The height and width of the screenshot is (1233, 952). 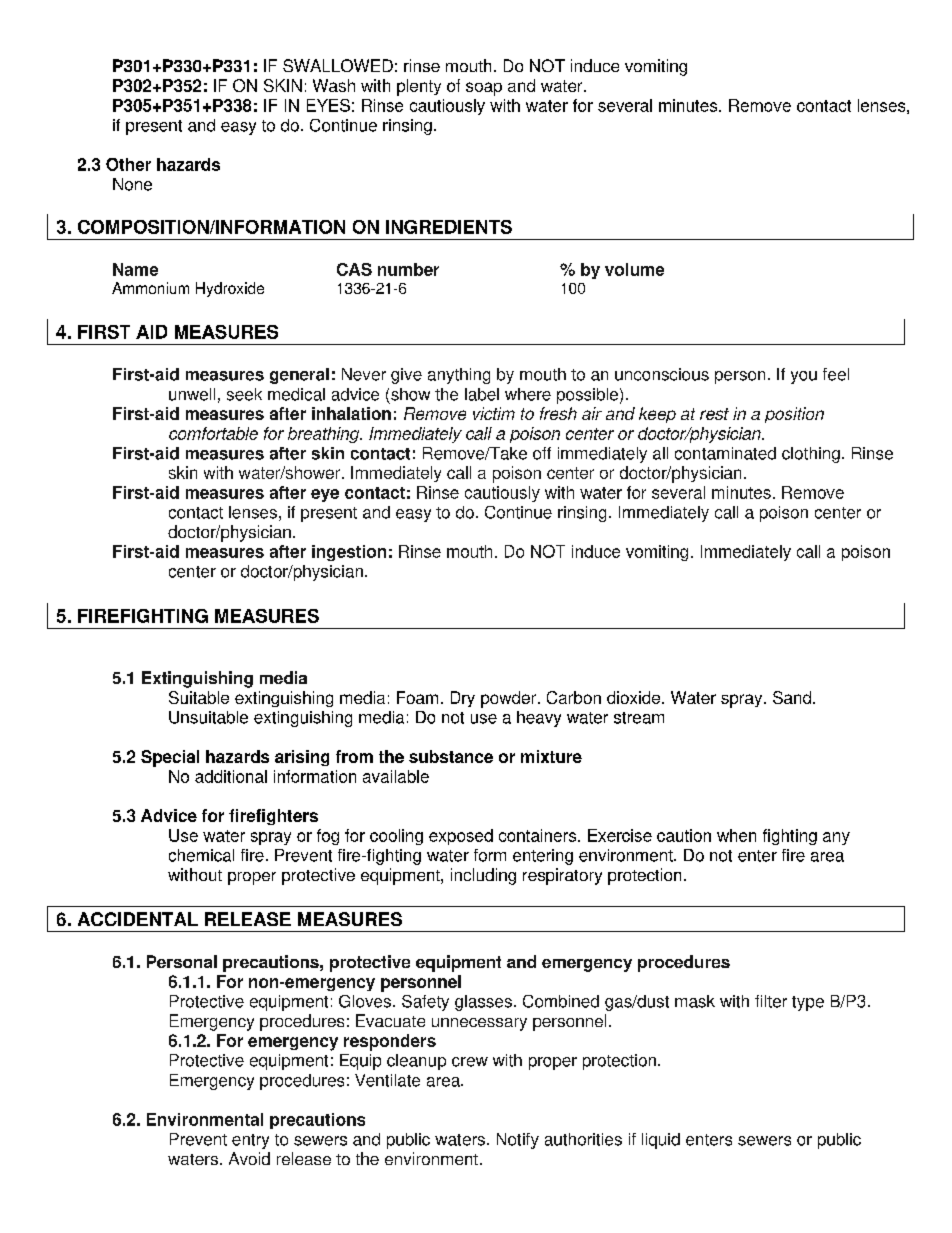 What do you see at coordinates (328, 105) in the screenshot?
I see `EYES` at bounding box center [328, 105].
